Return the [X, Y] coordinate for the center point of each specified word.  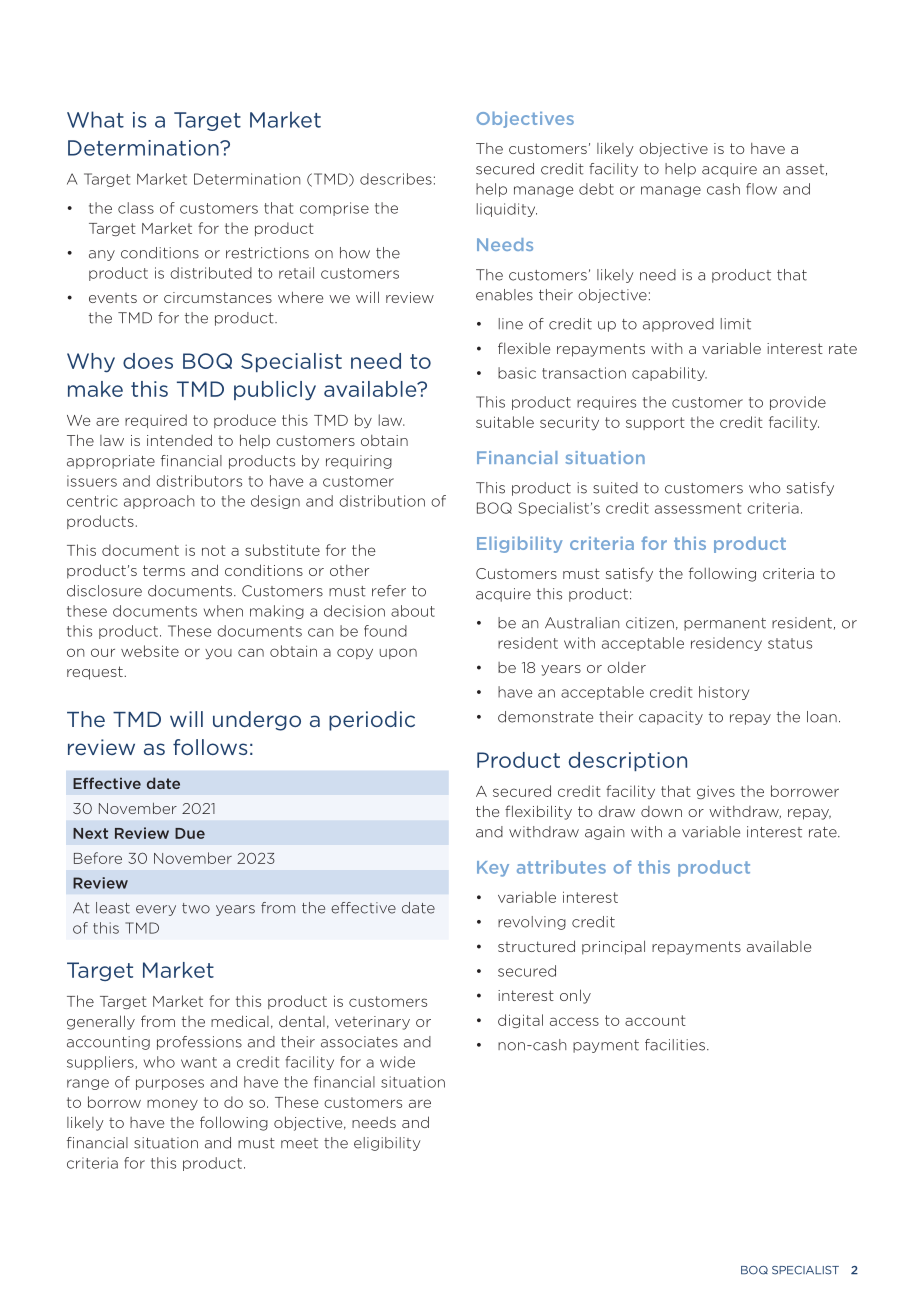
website [150, 651]
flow [761, 189]
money [172, 1105]
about [413, 611]
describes [396, 179]
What [95, 119]
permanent [725, 624]
